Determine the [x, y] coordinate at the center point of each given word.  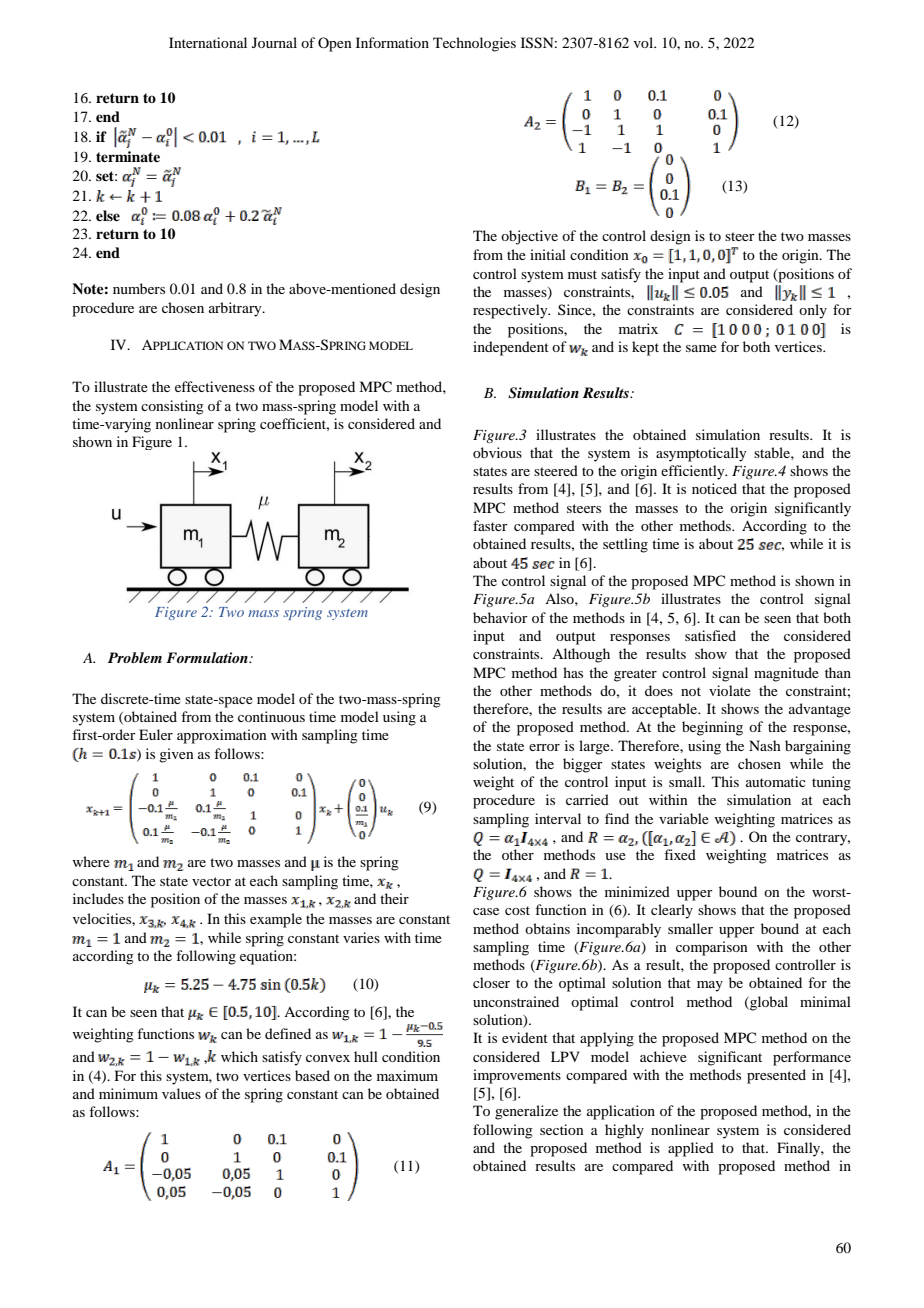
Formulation [208, 657]
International [208, 42]
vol [645, 42]
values [181, 1093]
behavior [500, 617]
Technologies [474, 44]
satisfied [710, 635]
